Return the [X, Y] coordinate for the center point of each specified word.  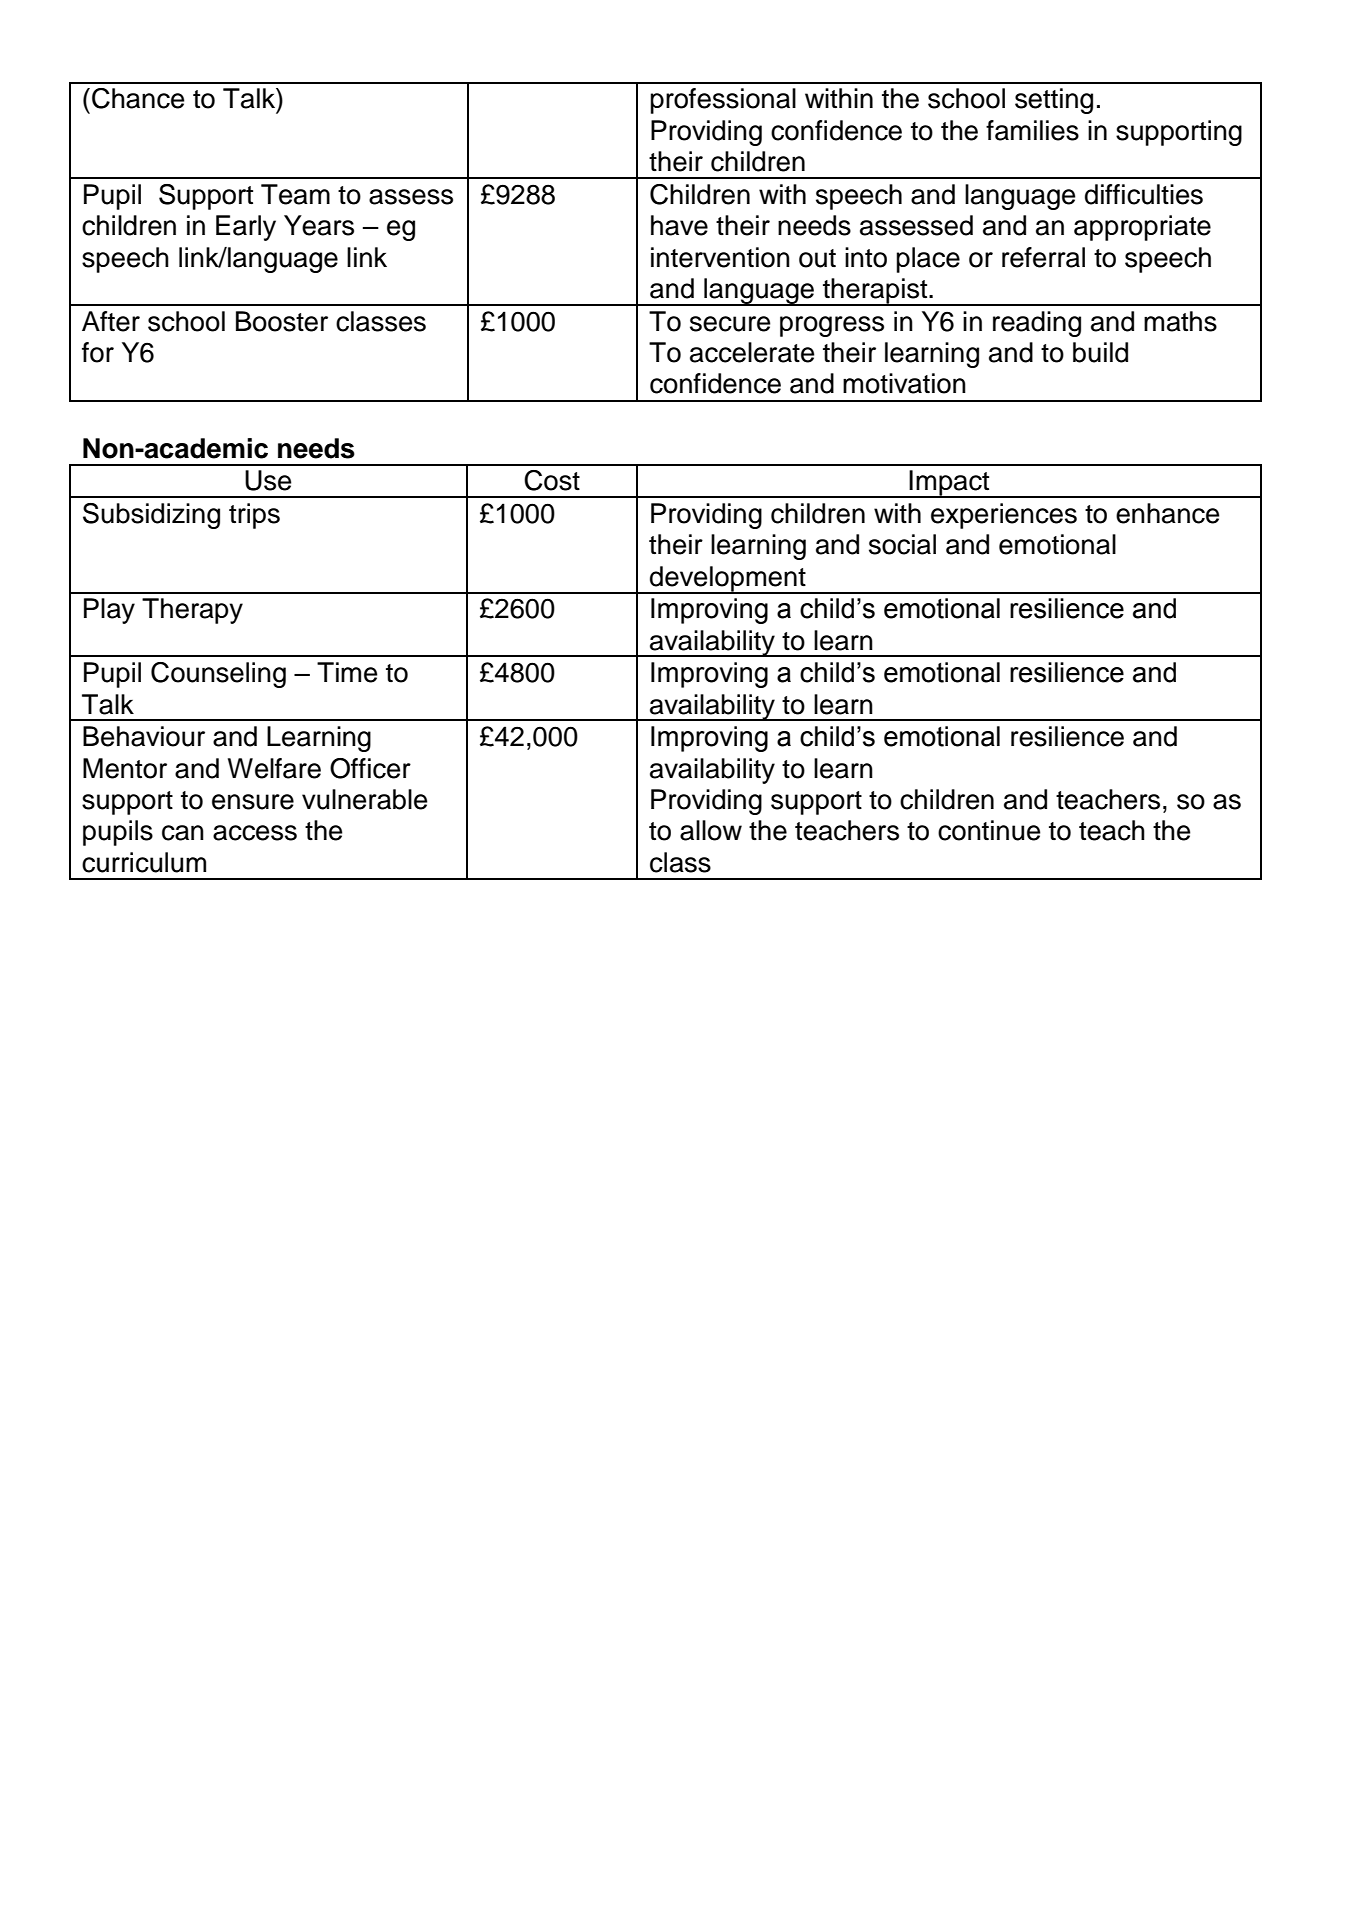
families [1032, 130]
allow [711, 830]
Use [268, 480]
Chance [138, 98]
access [255, 833]
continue [989, 830]
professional [723, 101]
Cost [552, 480]
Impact [950, 484]
